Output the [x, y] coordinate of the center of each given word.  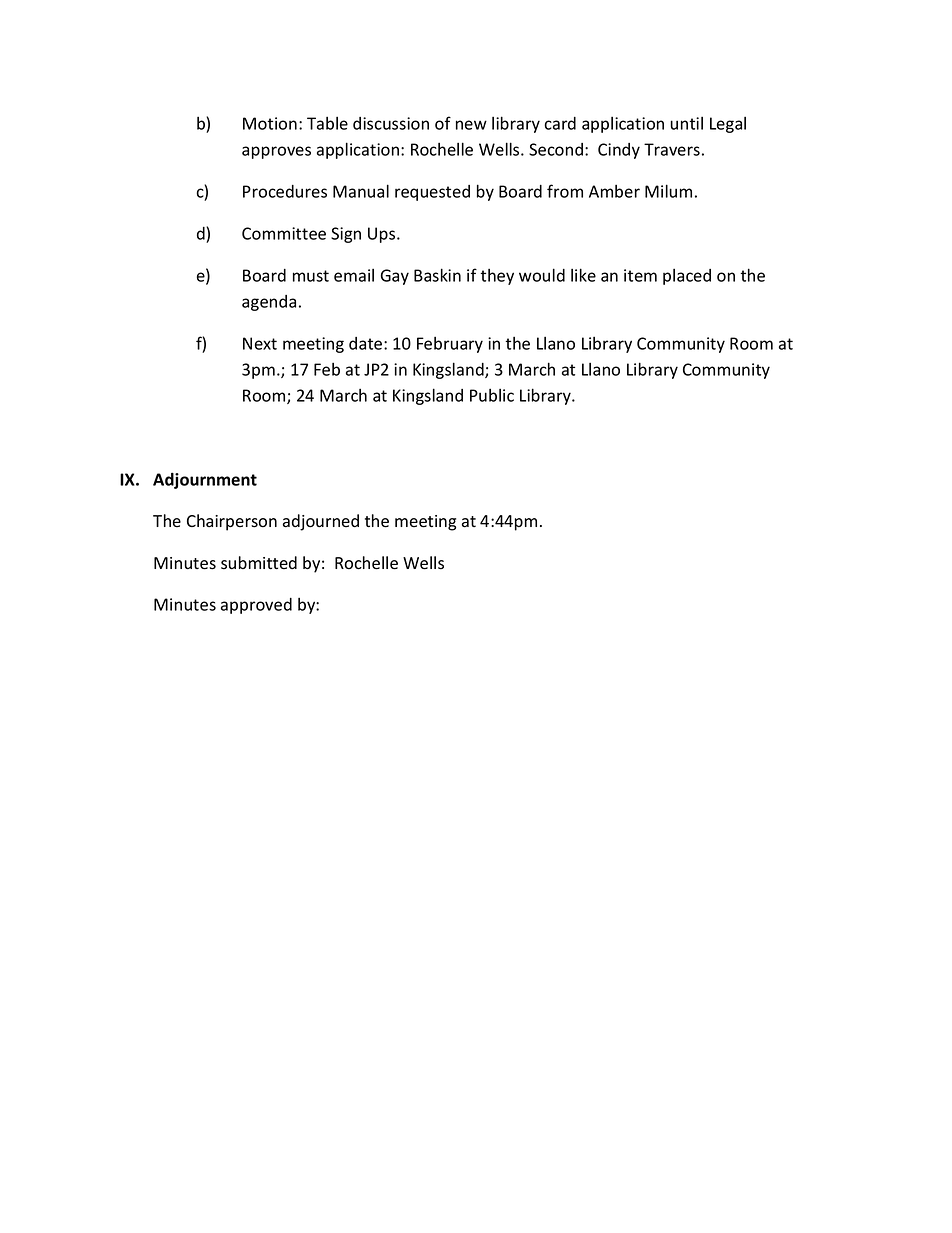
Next [260, 343]
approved [256, 606]
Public [492, 395]
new [471, 125]
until [687, 123]
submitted [259, 563]
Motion [270, 123]
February [450, 345]
